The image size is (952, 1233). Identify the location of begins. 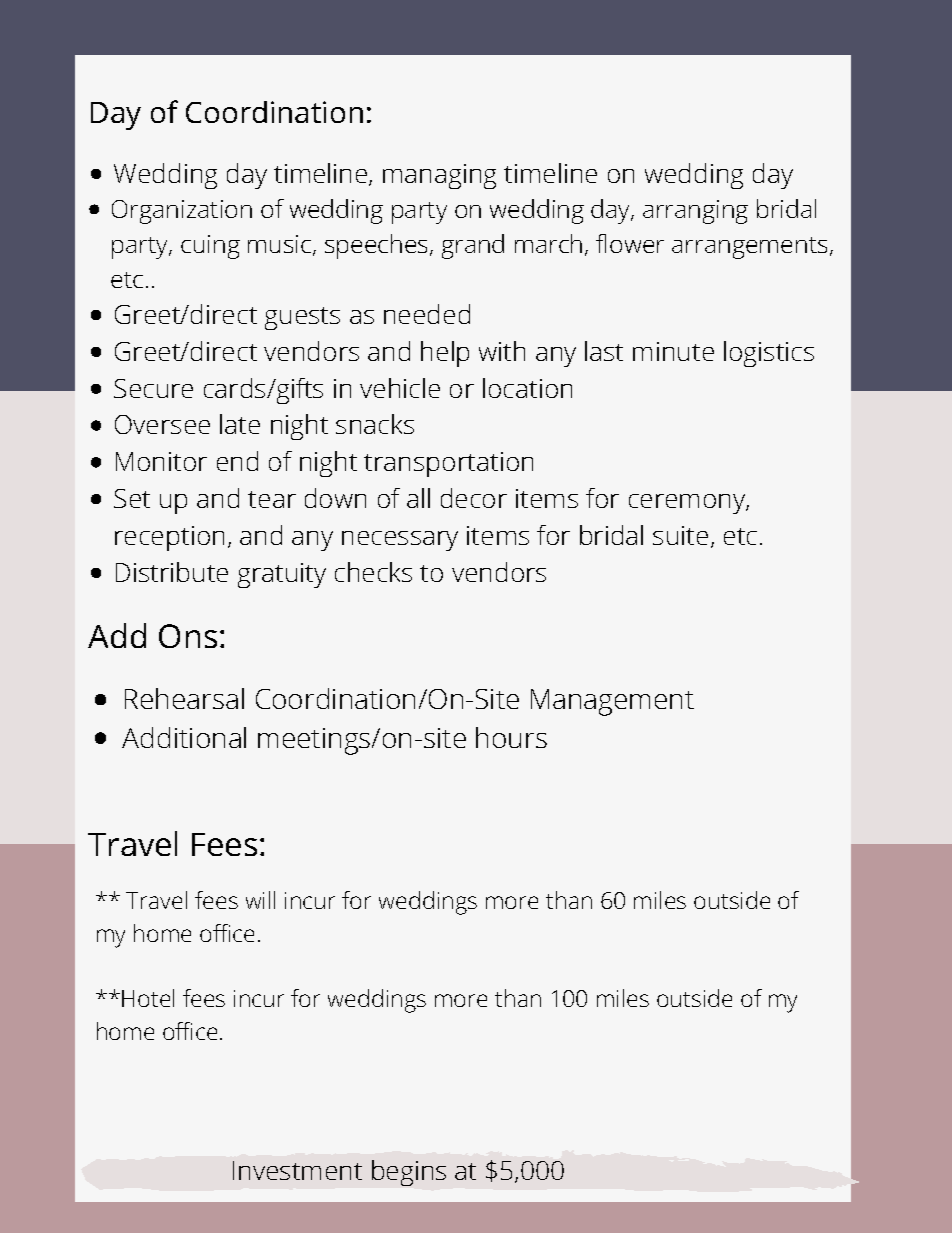
(409, 1173).
